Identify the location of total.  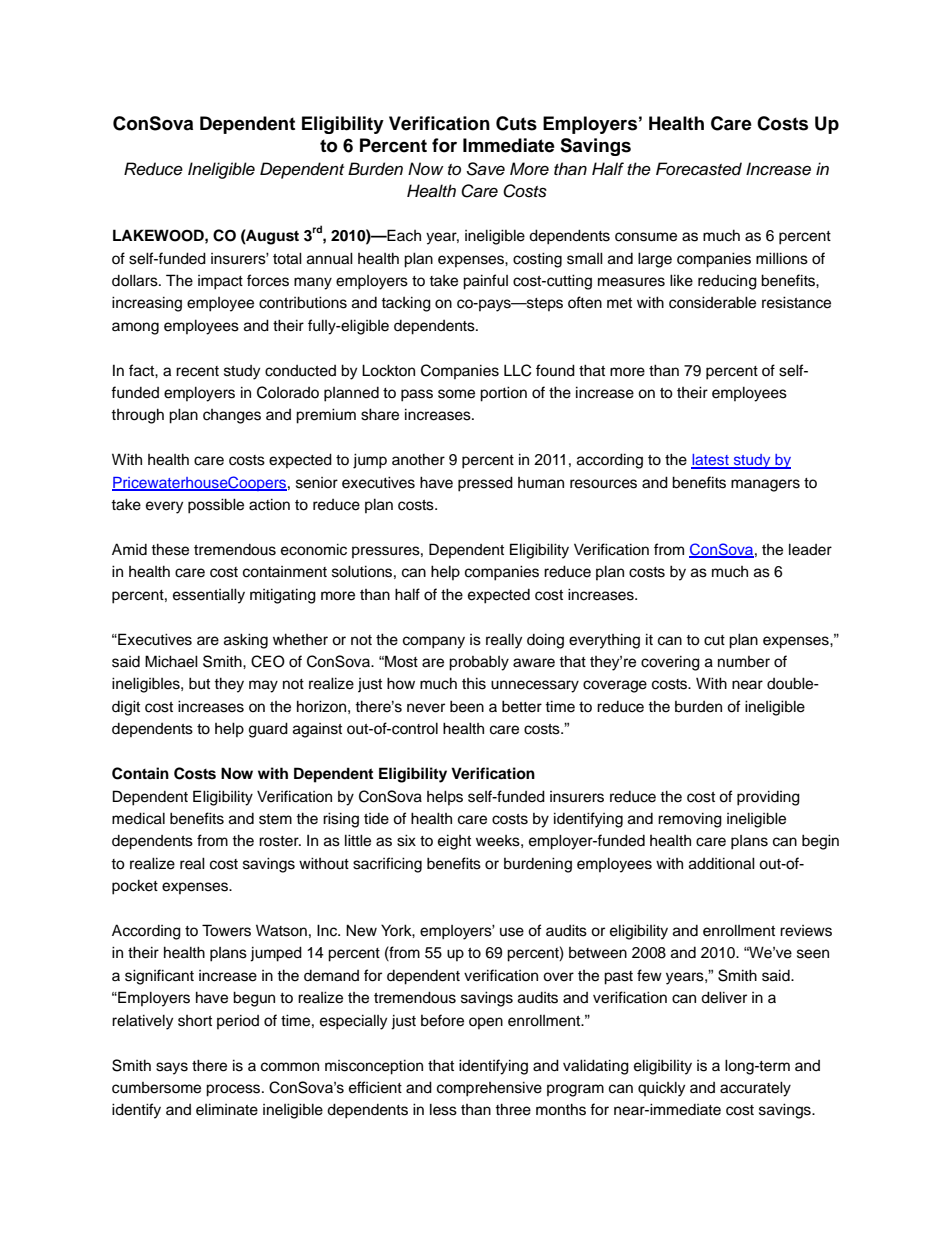
(287, 258).
